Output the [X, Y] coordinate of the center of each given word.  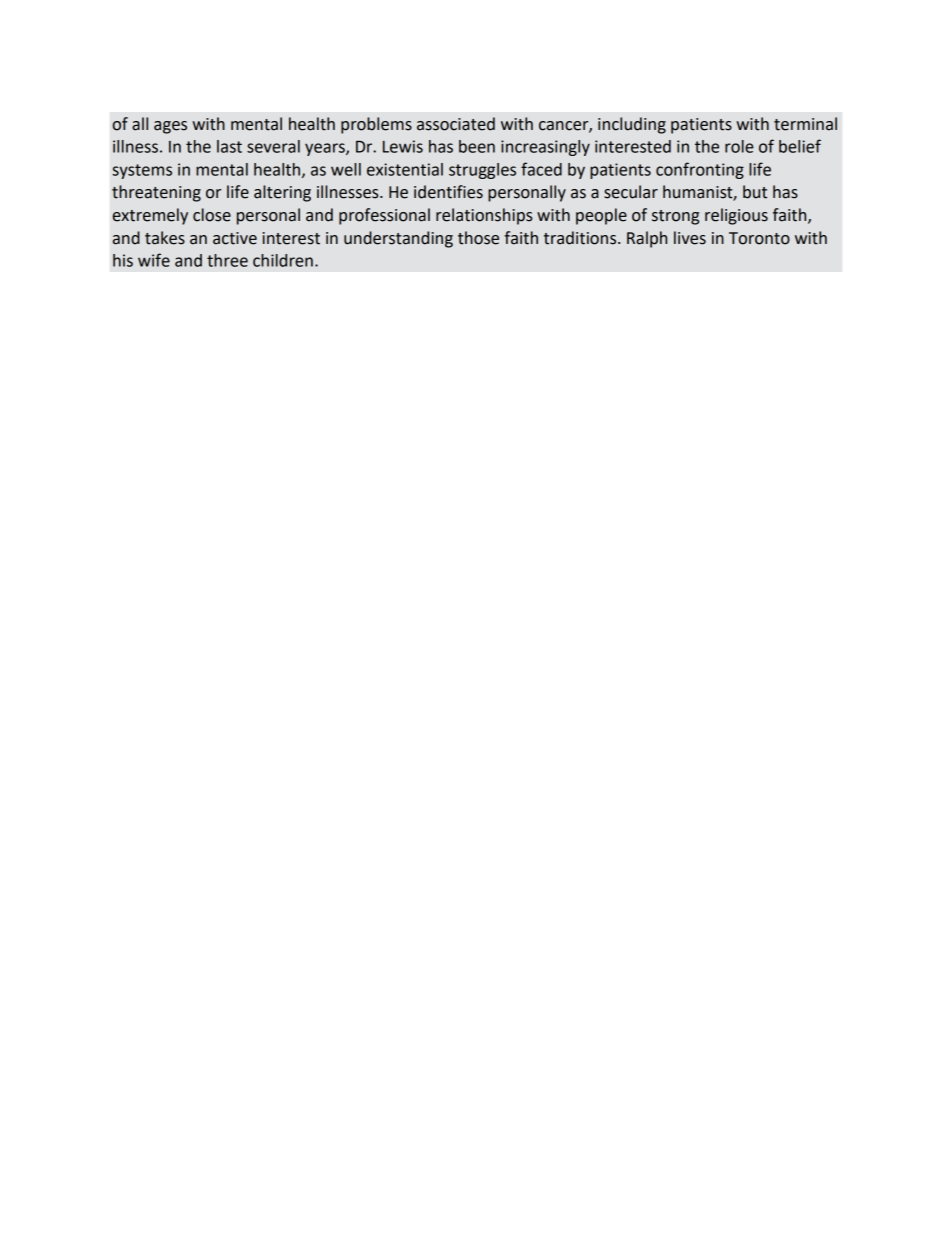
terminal [805, 124]
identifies [448, 192]
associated [456, 124]
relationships [484, 216]
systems [142, 171]
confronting [700, 170]
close [212, 215]
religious [736, 216]
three [227, 260]
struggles [482, 171]
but [755, 192]
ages [170, 127]
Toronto [759, 238]
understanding [398, 239]
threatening [156, 193]
